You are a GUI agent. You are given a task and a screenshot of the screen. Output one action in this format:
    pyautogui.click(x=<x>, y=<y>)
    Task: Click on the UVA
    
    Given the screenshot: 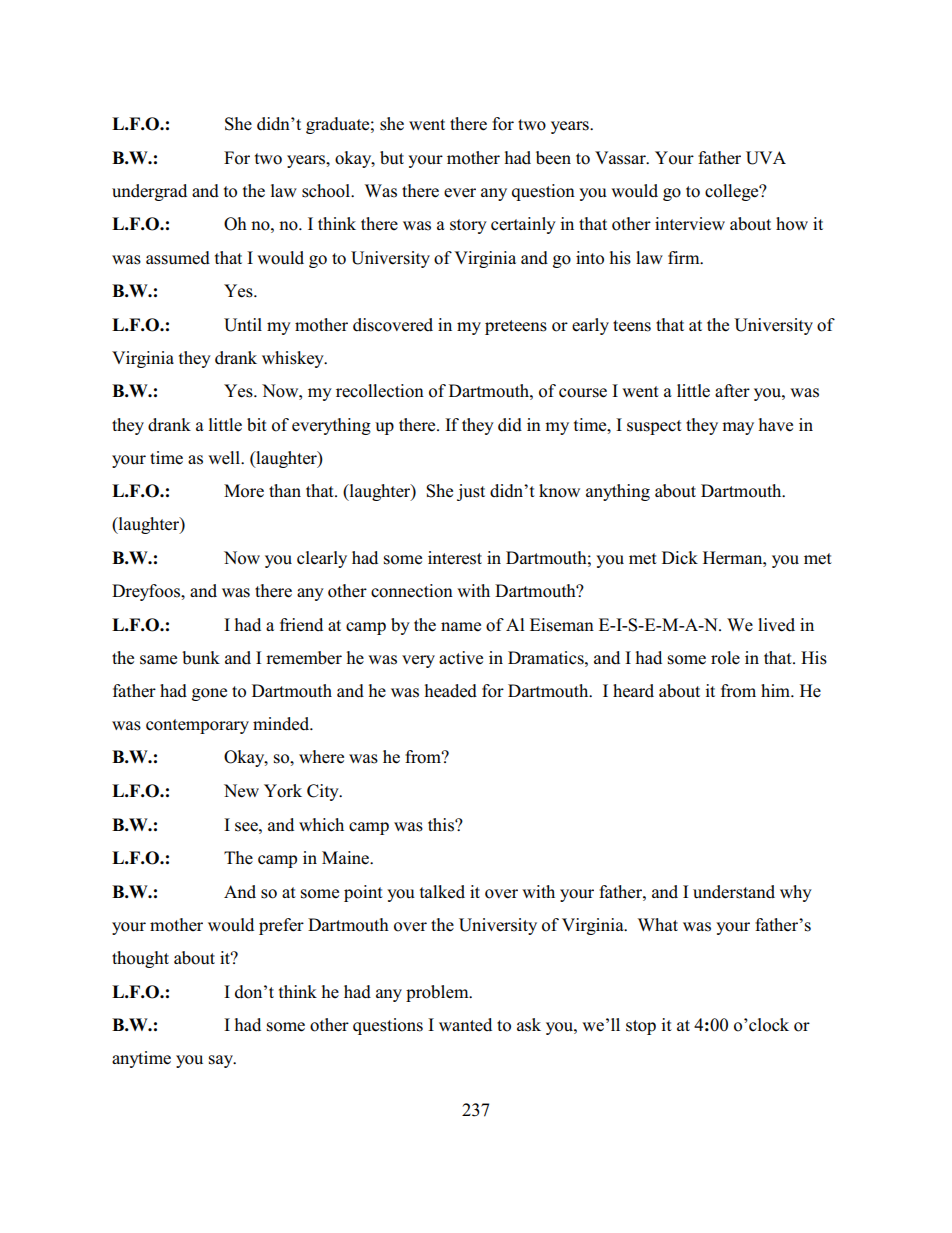 What is the action you would take?
    pyautogui.click(x=766, y=158)
